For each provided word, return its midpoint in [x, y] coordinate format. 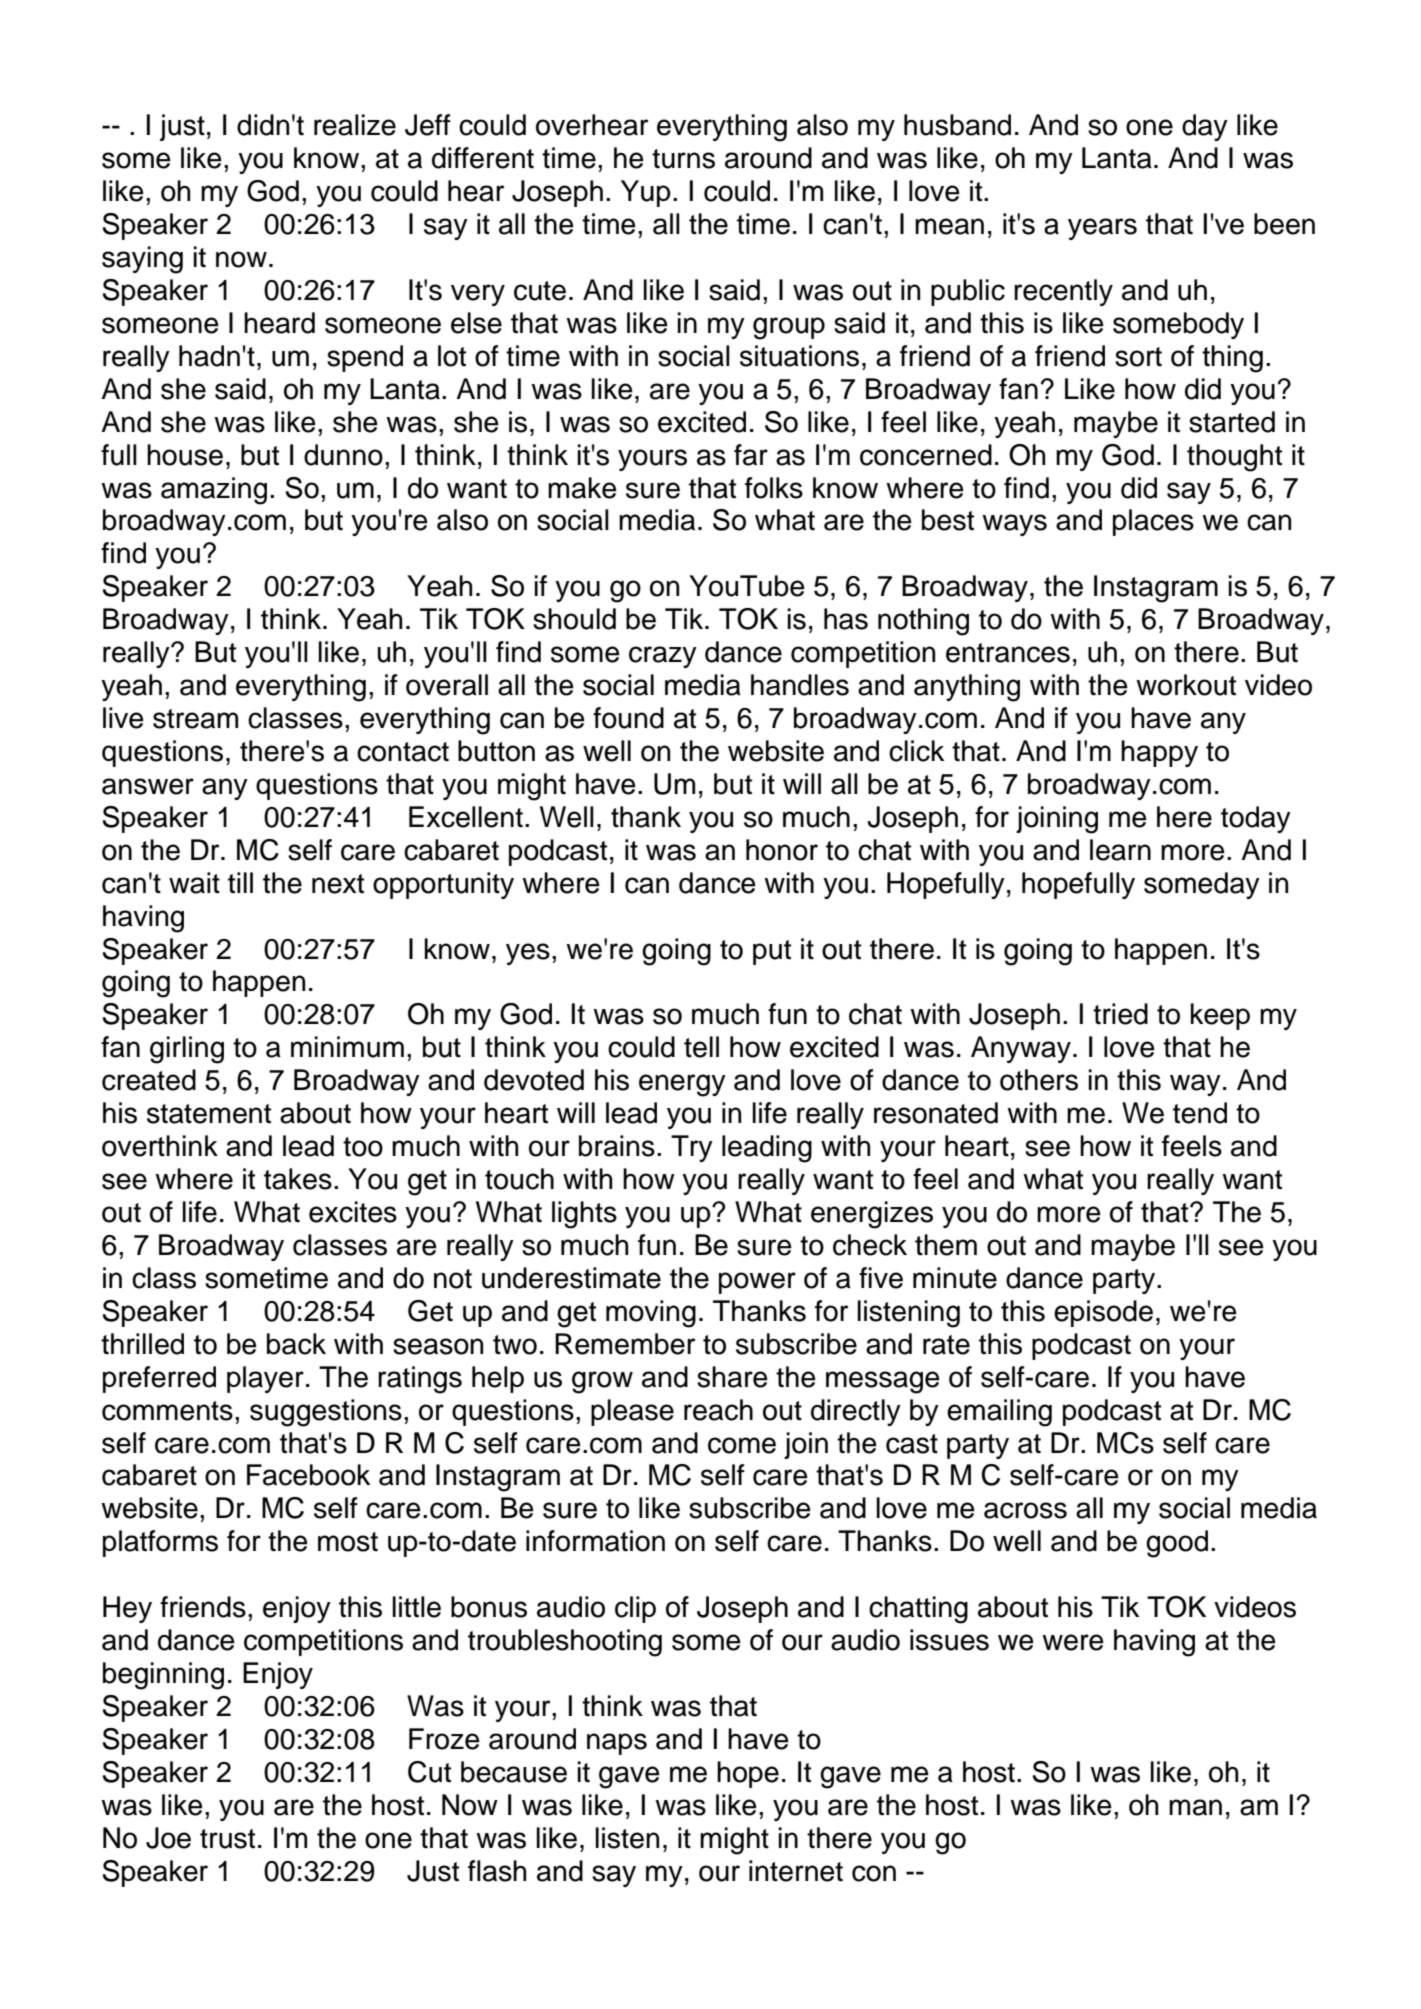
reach [718, 1410]
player [265, 1379]
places [1153, 522]
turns [683, 159]
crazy [663, 657]
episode [1103, 1313]
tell [701, 1047]
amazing [214, 491]
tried [1120, 1014]
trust [227, 1839]
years [1102, 229]
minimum [347, 1047]
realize [355, 125]
